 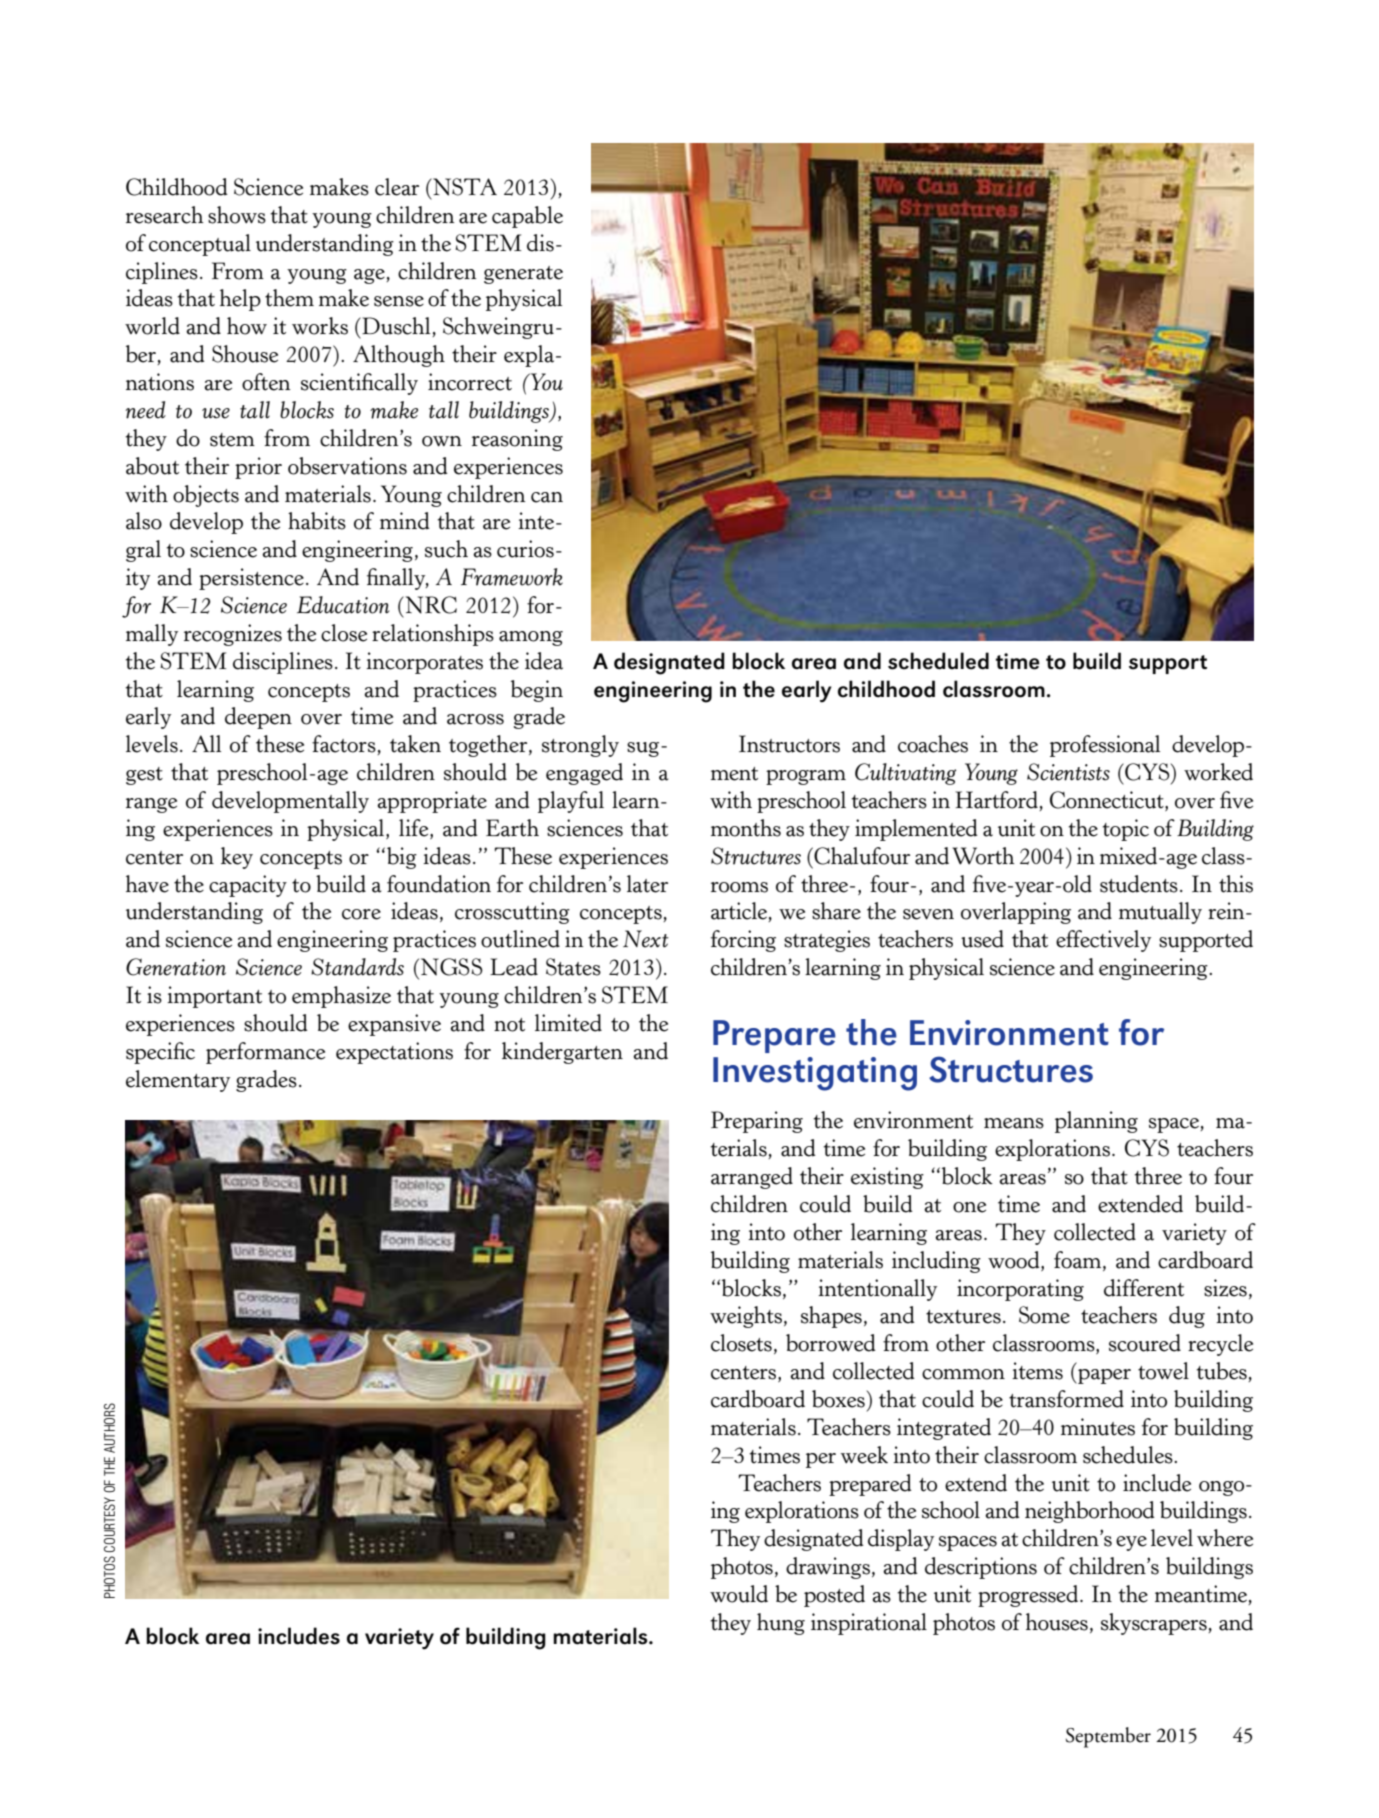 I want to click on scoured, so click(x=1145, y=1343).
